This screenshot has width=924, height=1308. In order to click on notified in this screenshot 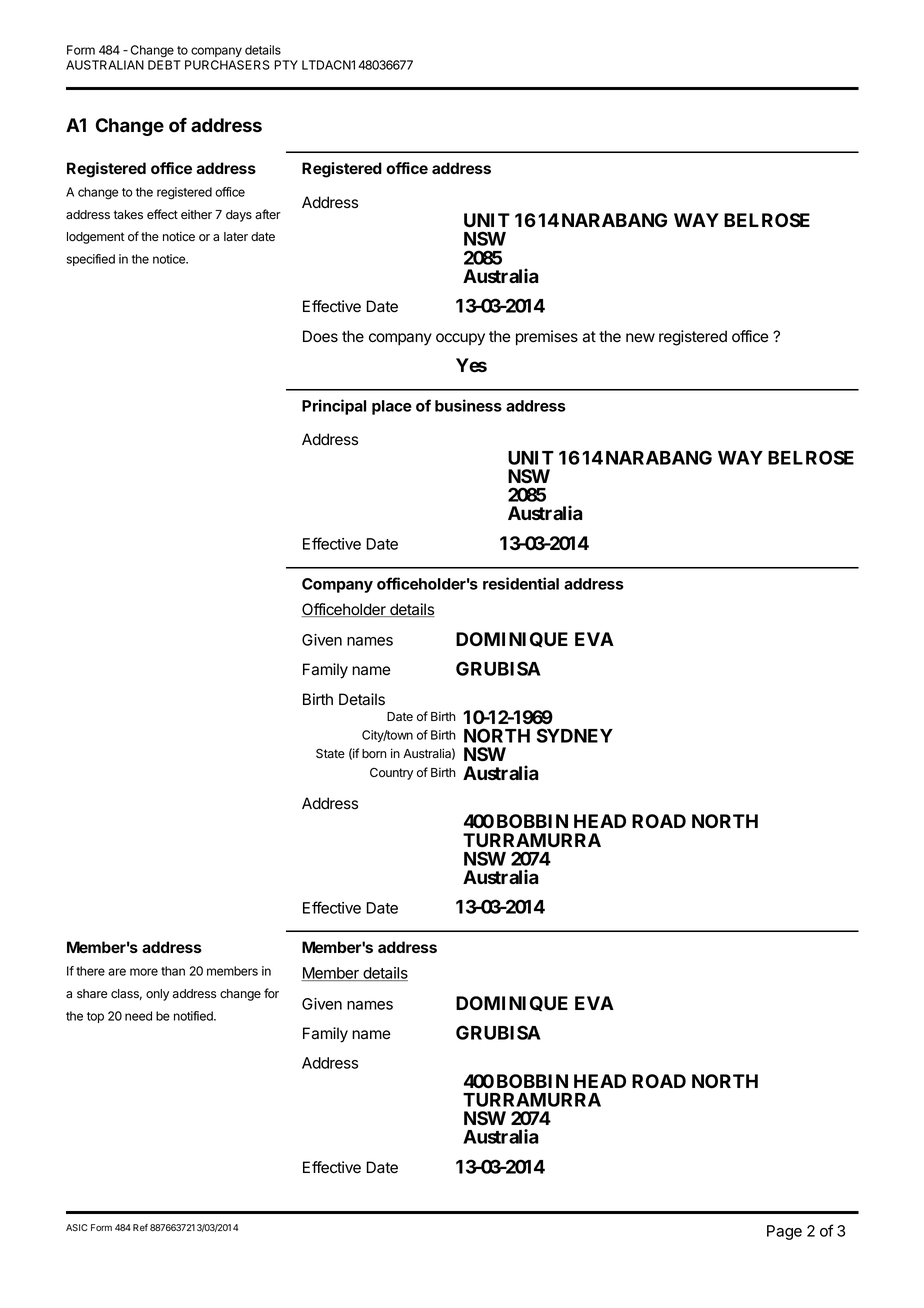, I will do `click(194, 1016)`.
